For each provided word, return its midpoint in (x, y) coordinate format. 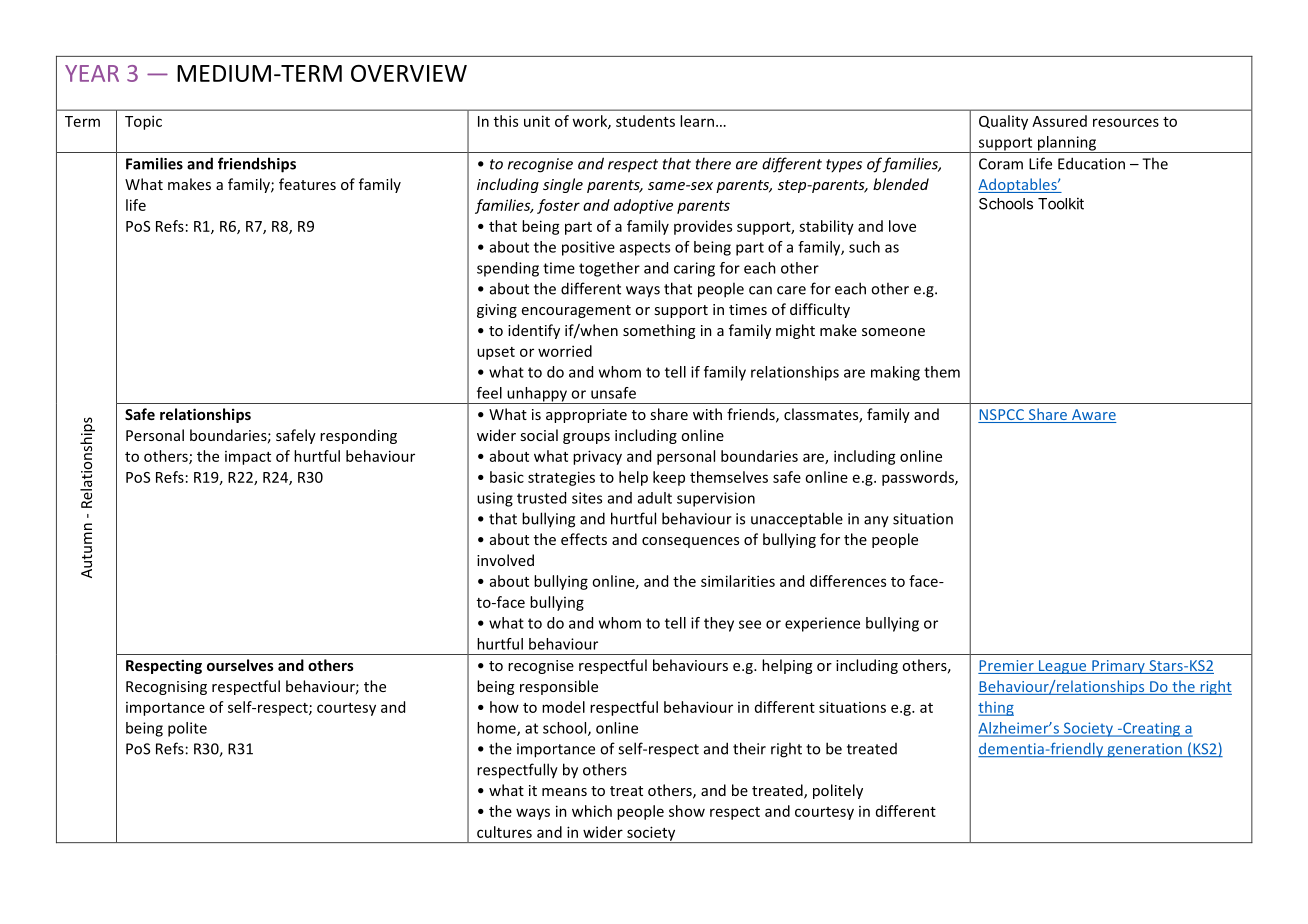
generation (1144, 750)
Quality (1003, 122)
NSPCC (1002, 416)
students (645, 121)
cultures (504, 832)
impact (248, 458)
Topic (143, 122)
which (592, 811)
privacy (597, 457)
